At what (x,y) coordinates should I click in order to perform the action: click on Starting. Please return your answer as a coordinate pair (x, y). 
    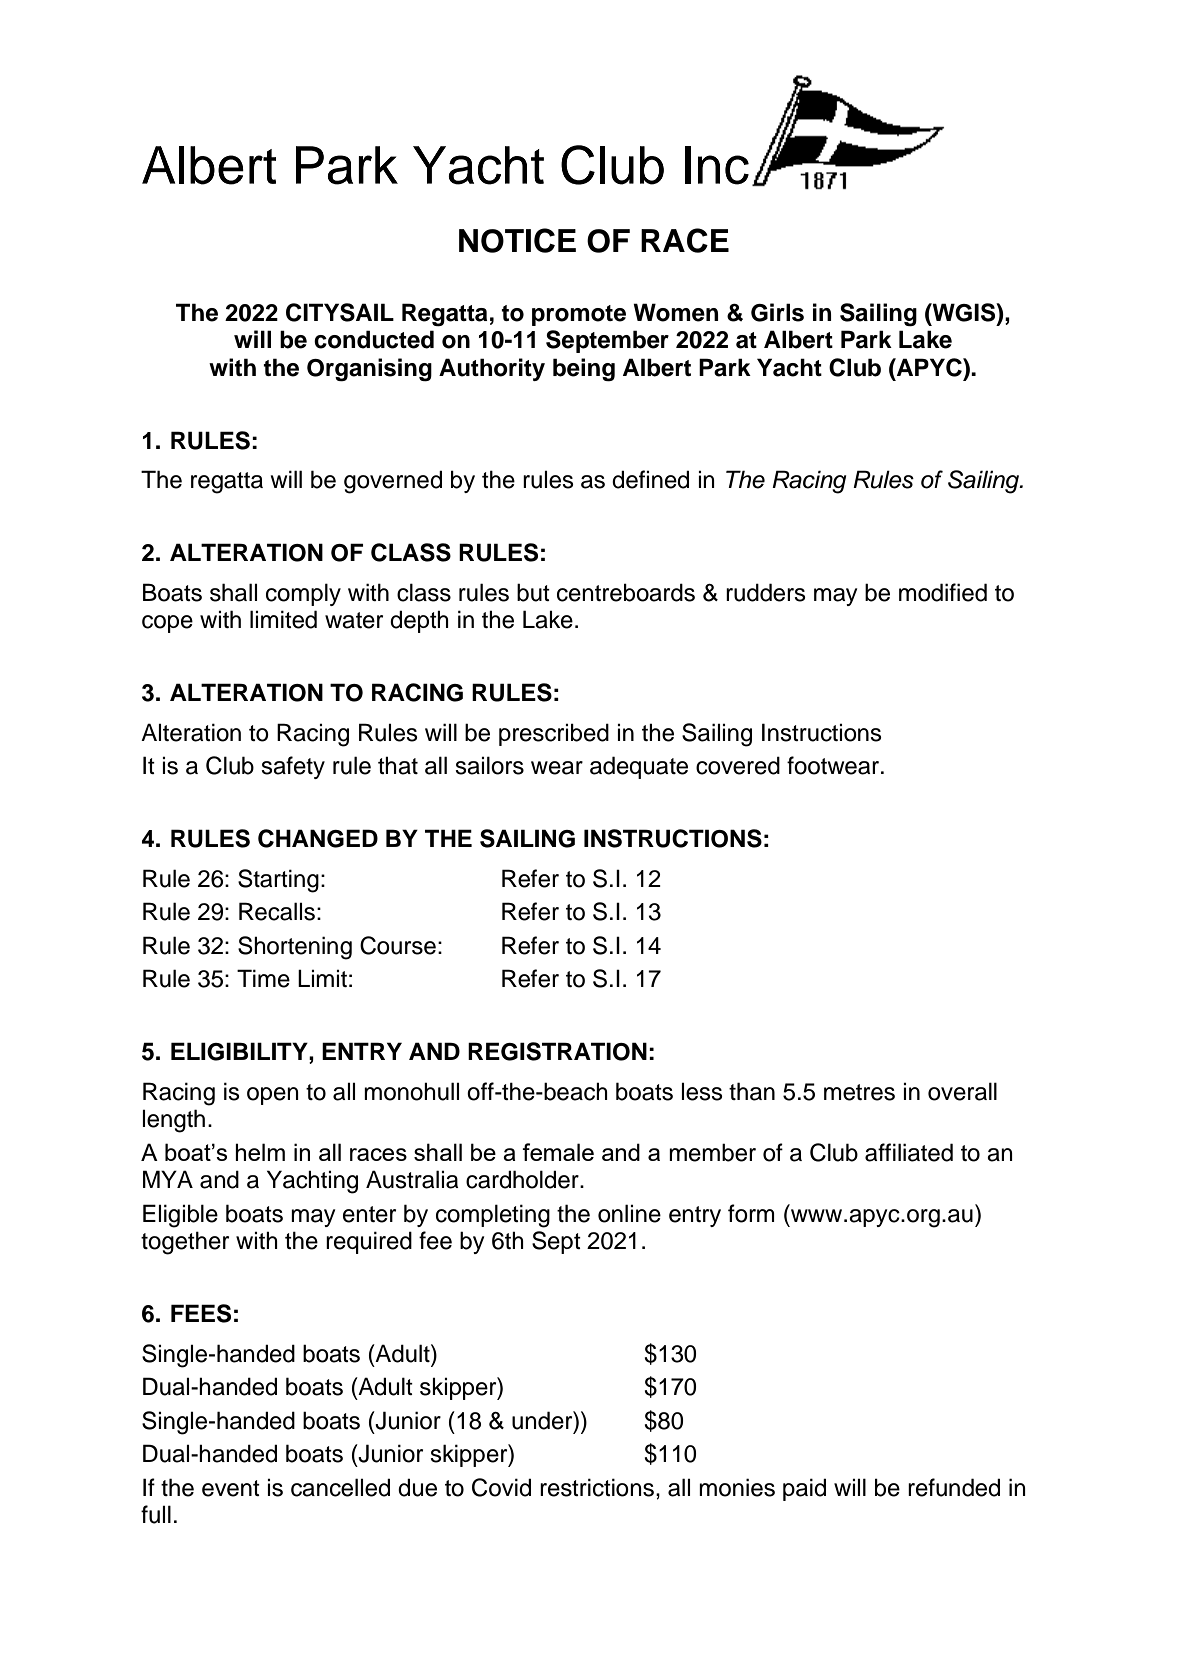
    Looking at the image, I should click on (278, 881).
